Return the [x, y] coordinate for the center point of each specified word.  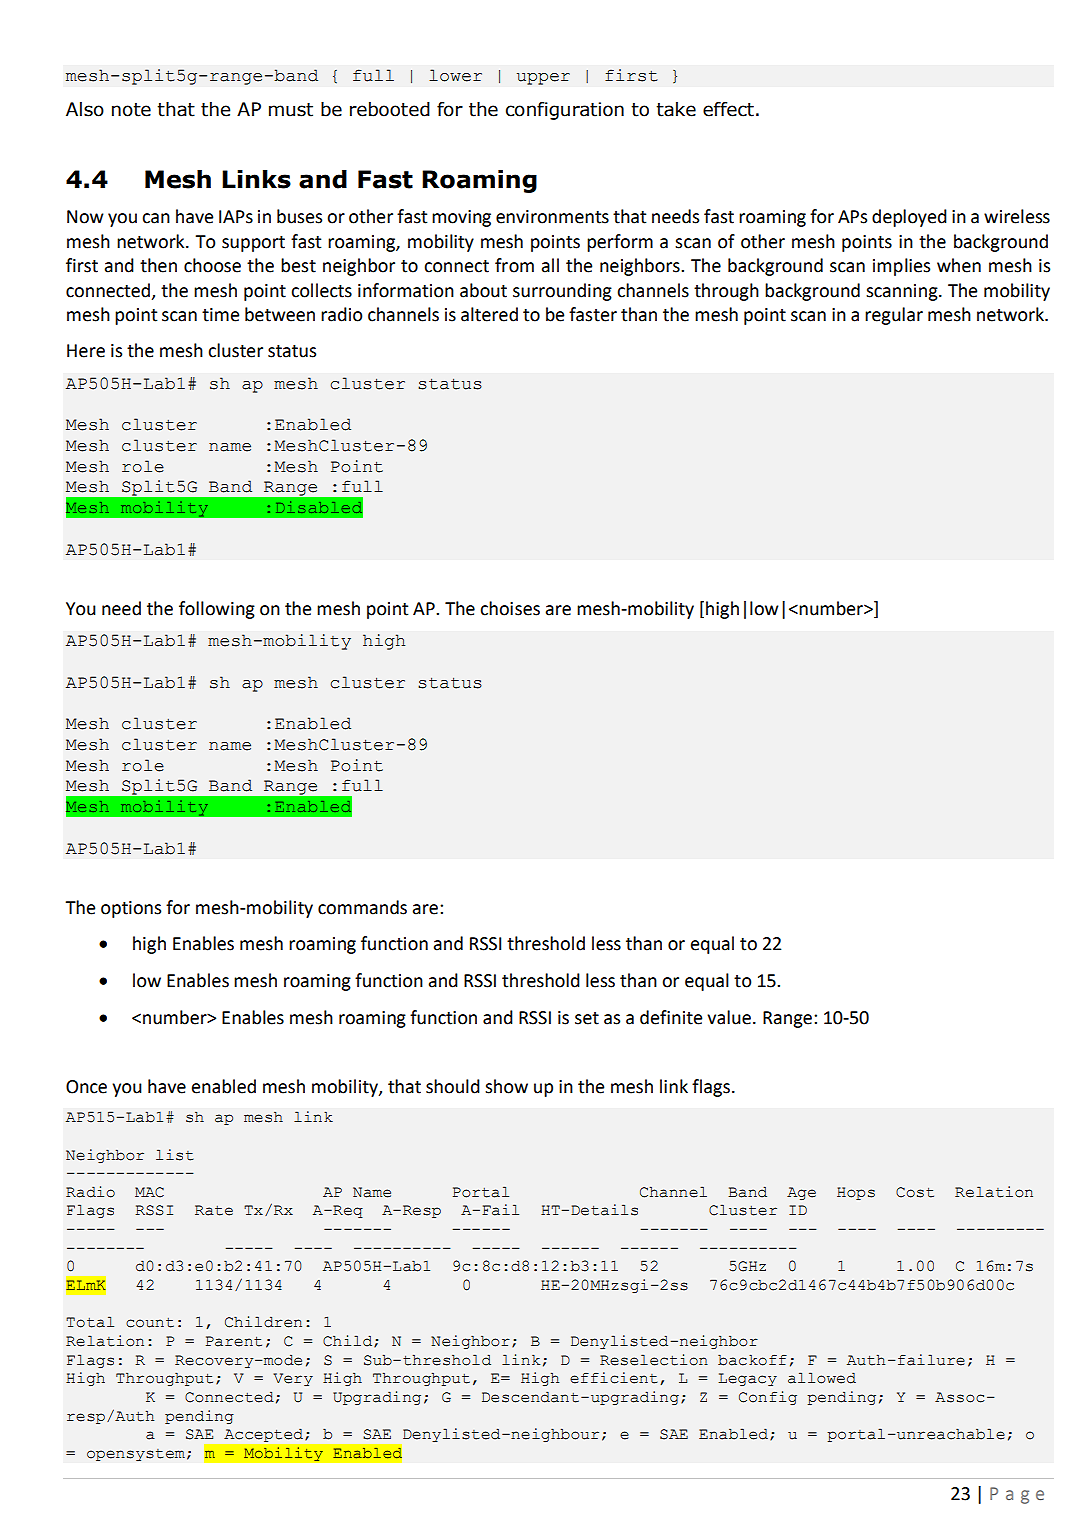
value [729, 1017]
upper [543, 79]
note [131, 110]
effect [728, 109]
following [217, 610]
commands [362, 907]
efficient [614, 1378]
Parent [234, 1341]
